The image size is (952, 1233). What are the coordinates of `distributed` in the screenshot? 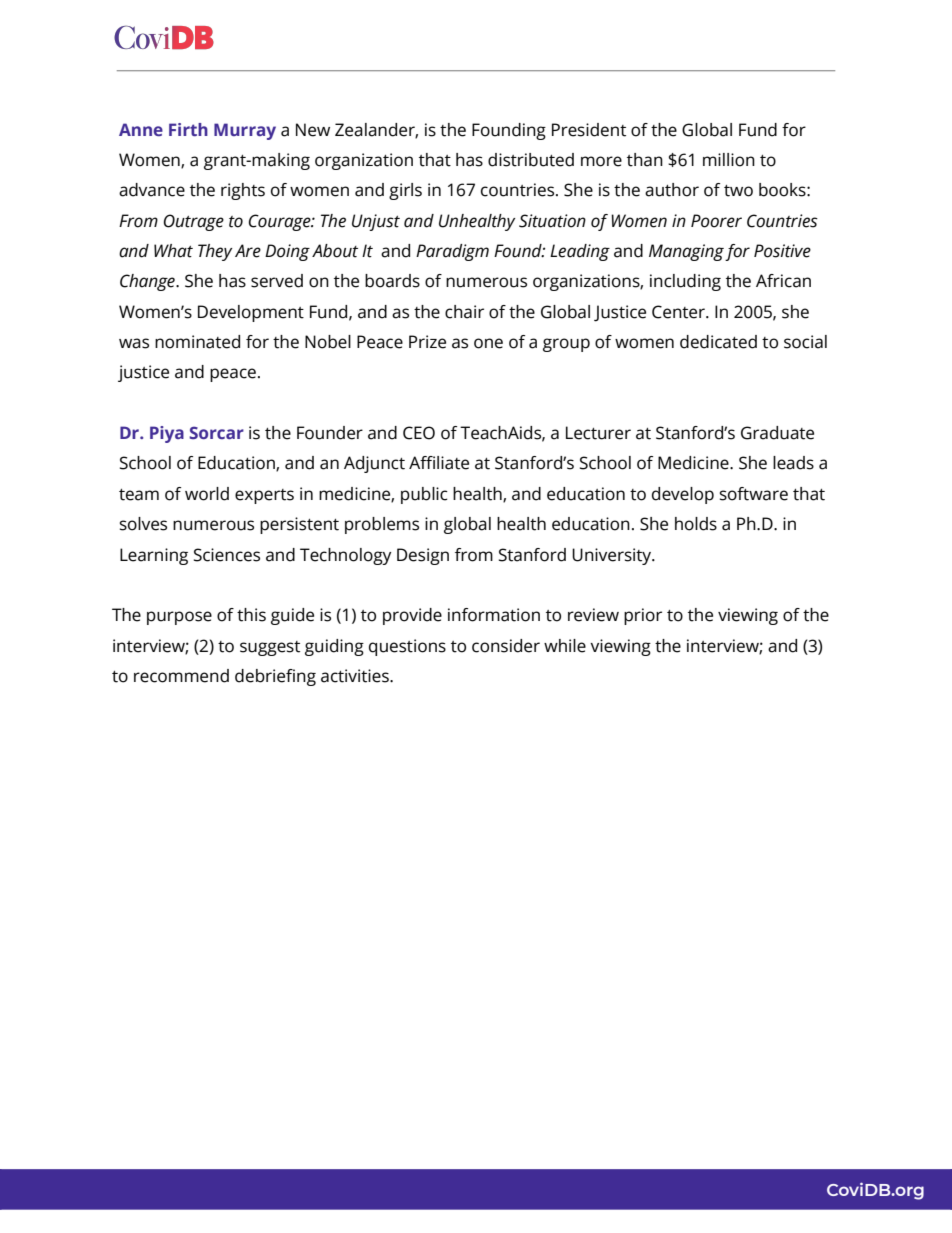 It's located at (531, 160).
